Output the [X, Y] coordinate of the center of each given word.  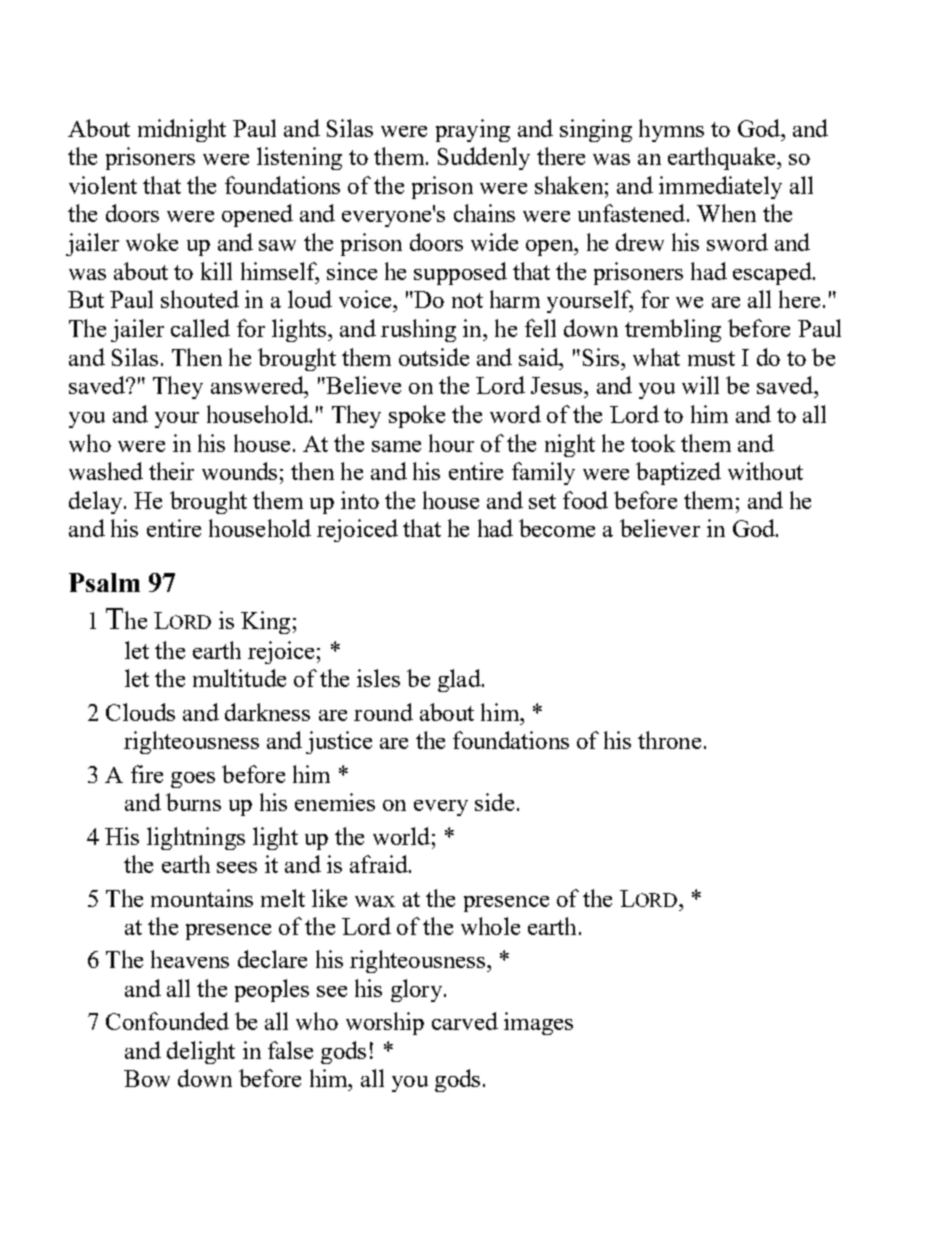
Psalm [104, 582]
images [538, 1023]
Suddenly [484, 158]
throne [669, 740]
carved [465, 1021]
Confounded [167, 1021]
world [401, 836]
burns [193, 802]
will [700, 385]
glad [460, 680]
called [200, 328]
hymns [671, 130]
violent [103, 185]
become [557, 528]
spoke [417, 416]
